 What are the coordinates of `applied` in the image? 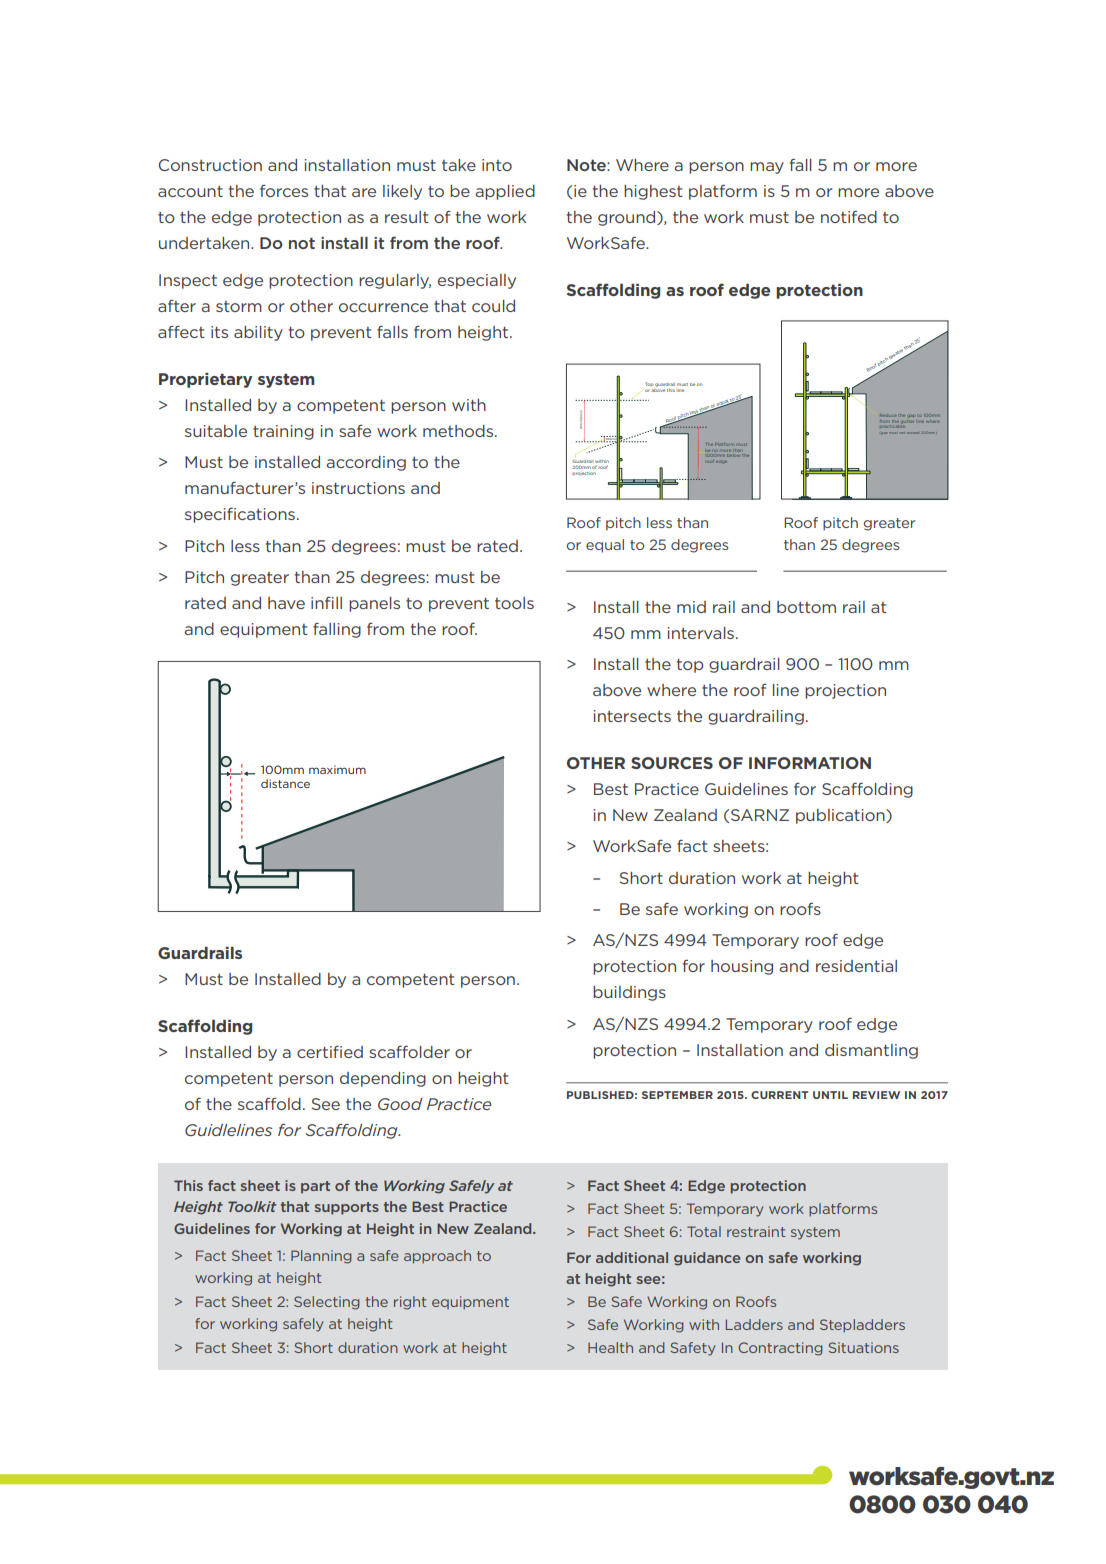 It's located at (505, 192).
